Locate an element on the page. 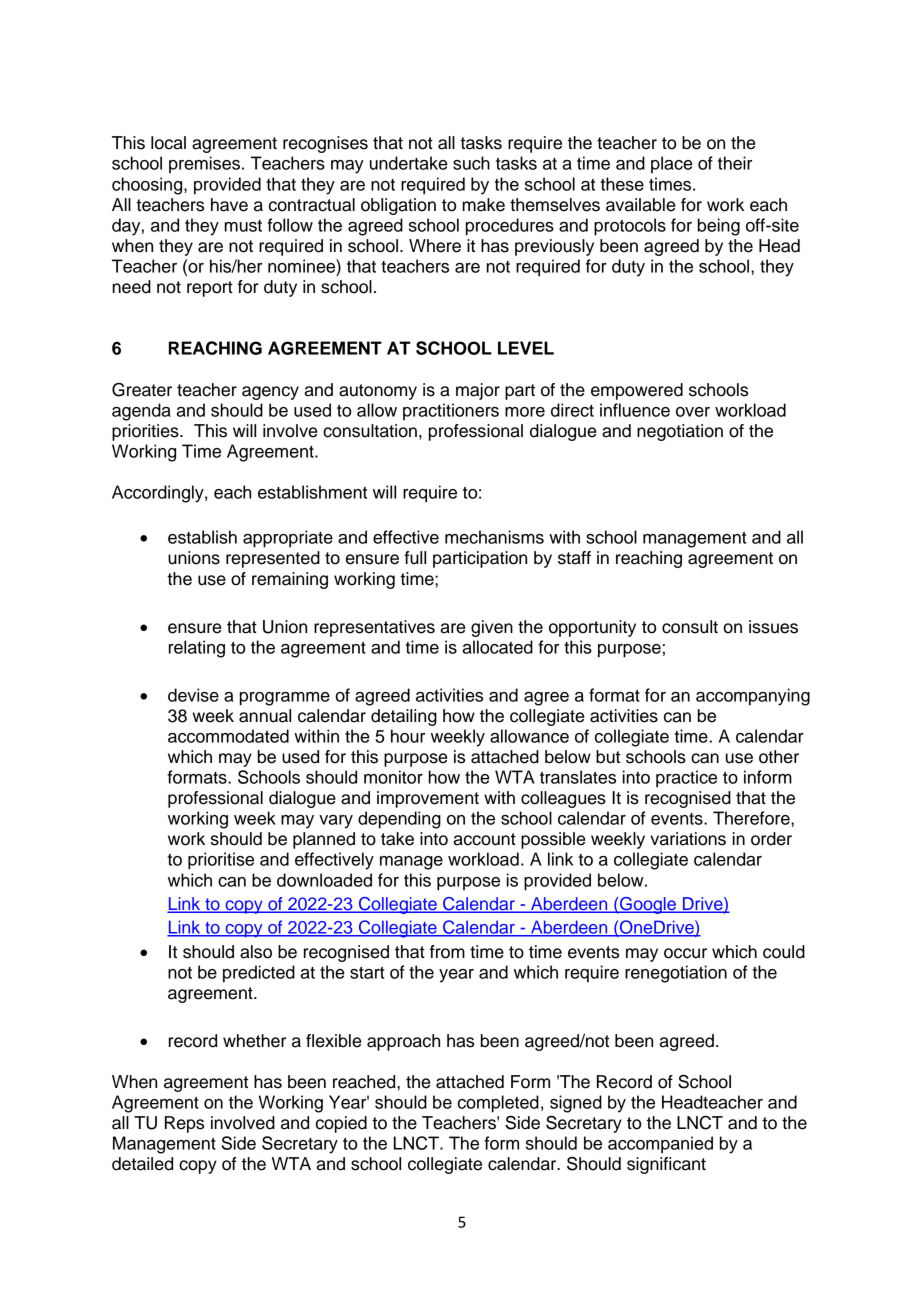 The height and width of the document is (1308, 924). such is located at coordinates (471, 163).
